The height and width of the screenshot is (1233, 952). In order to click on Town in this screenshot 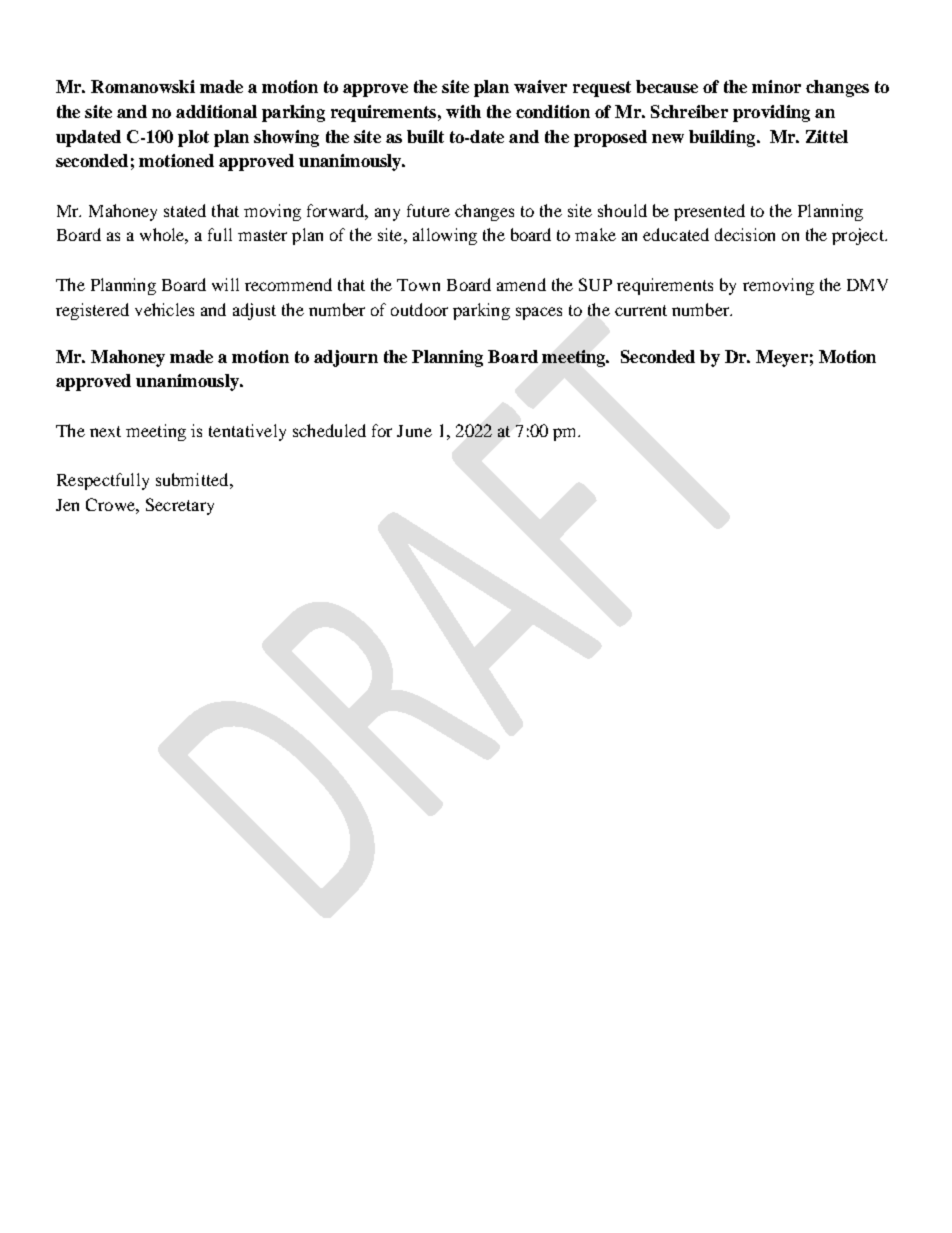, I will do `click(418, 285)`.
